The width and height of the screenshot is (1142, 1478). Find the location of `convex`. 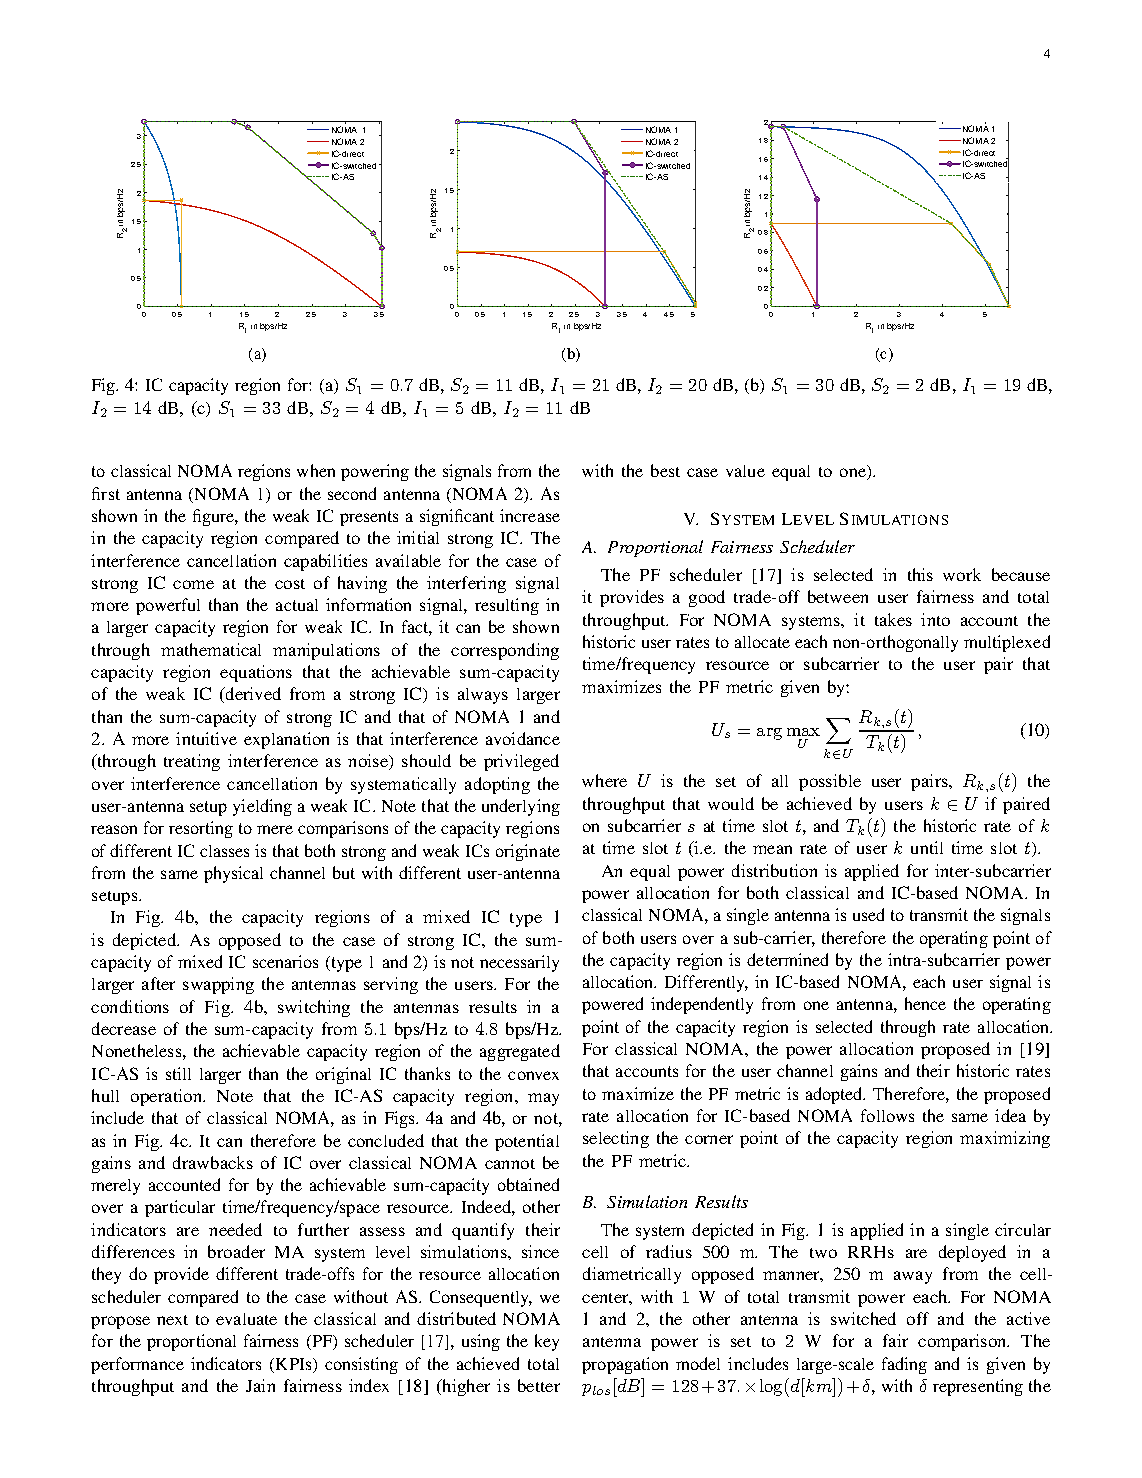

convex is located at coordinates (533, 1075).
